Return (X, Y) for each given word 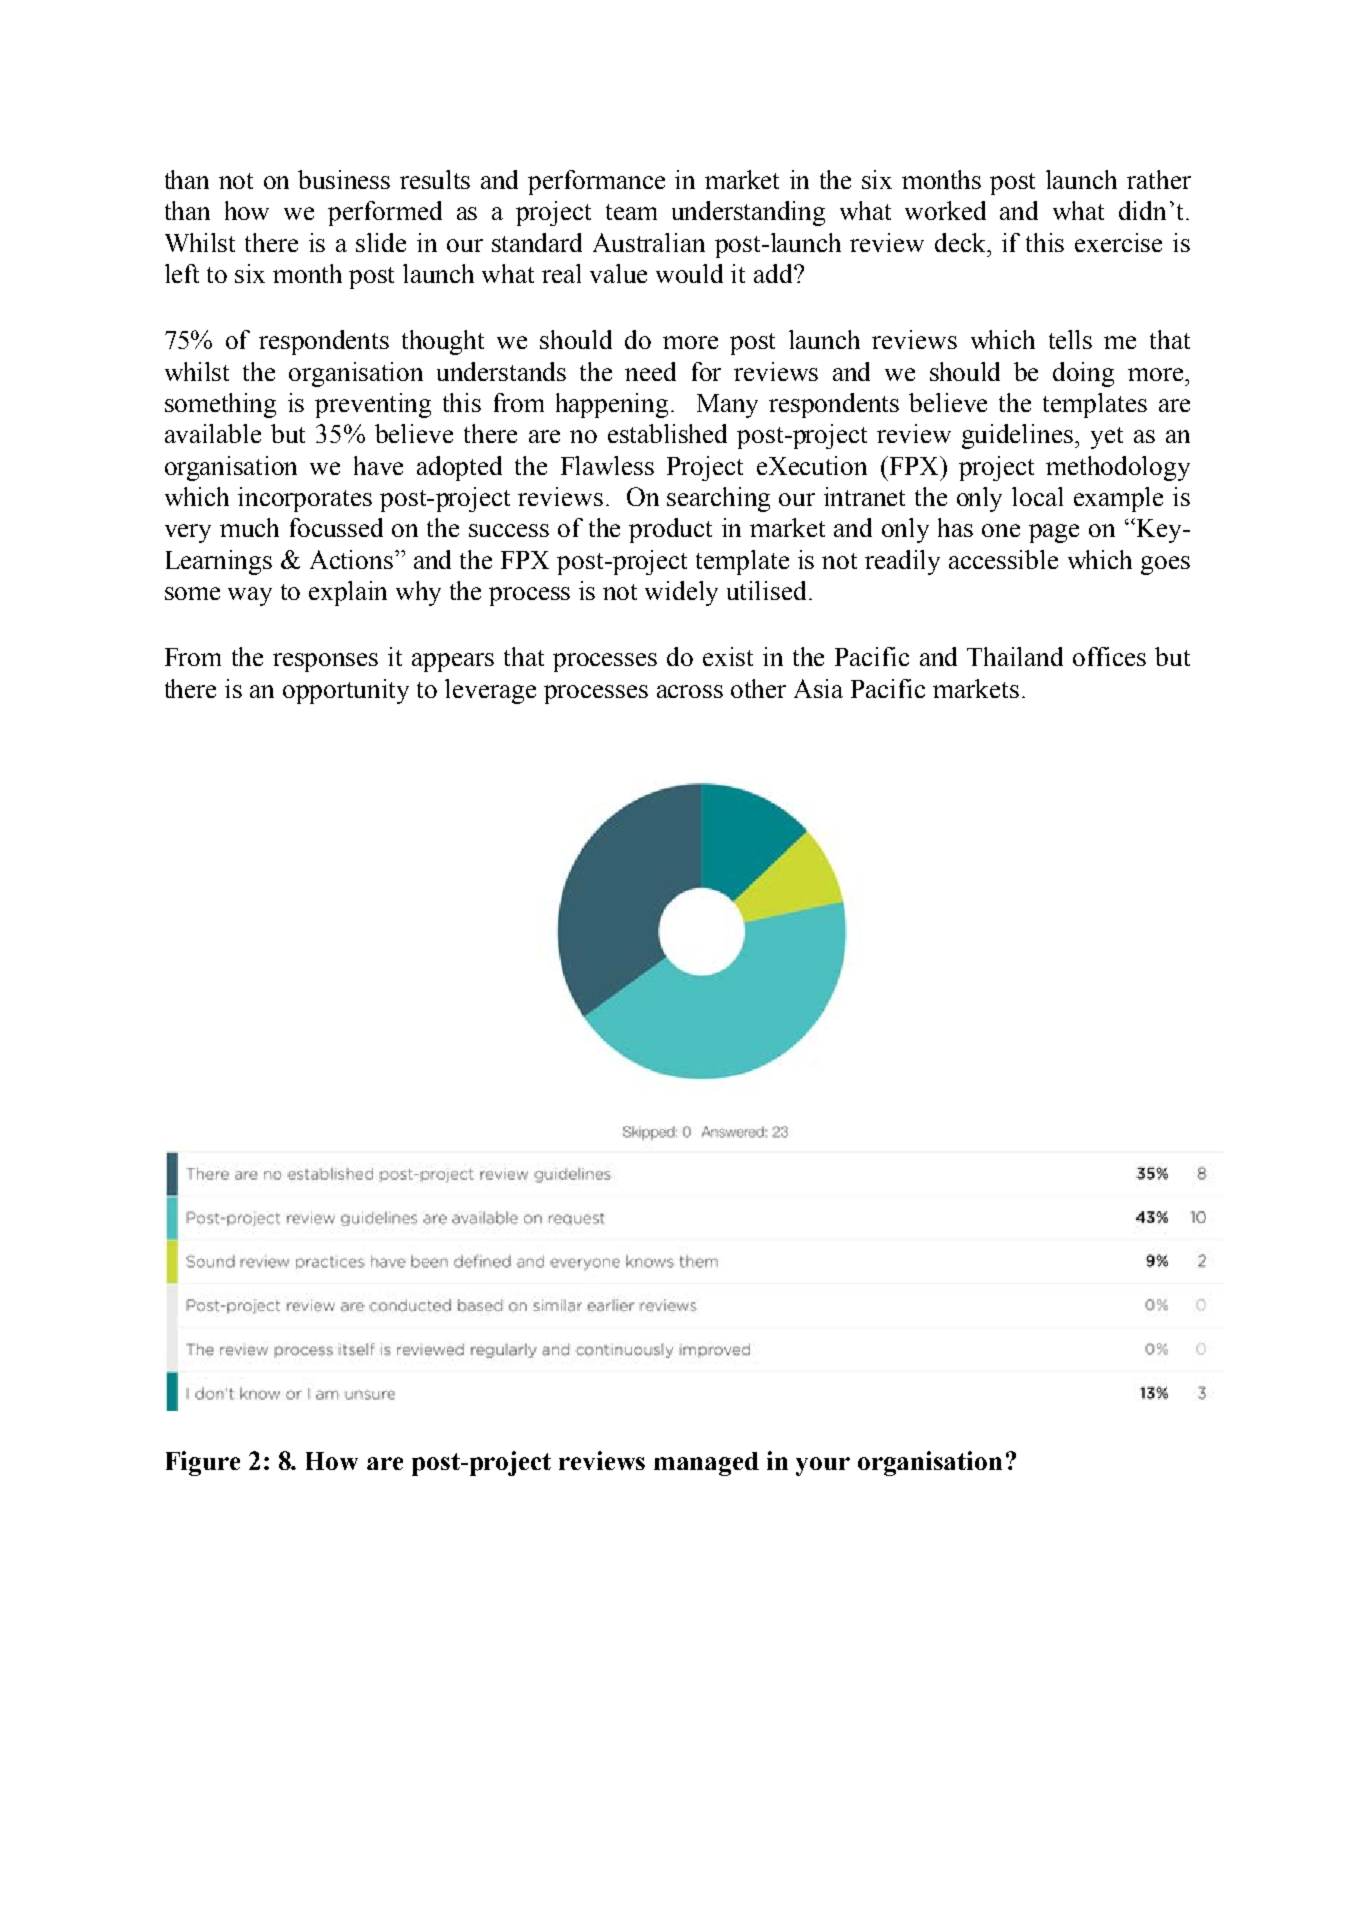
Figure (203, 1463)
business (344, 179)
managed (706, 1464)
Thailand (1015, 656)
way (250, 596)
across (690, 691)
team (631, 212)
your (823, 1466)
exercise (1118, 242)
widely (681, 593)
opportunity (346, 691)
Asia (818, 688)
